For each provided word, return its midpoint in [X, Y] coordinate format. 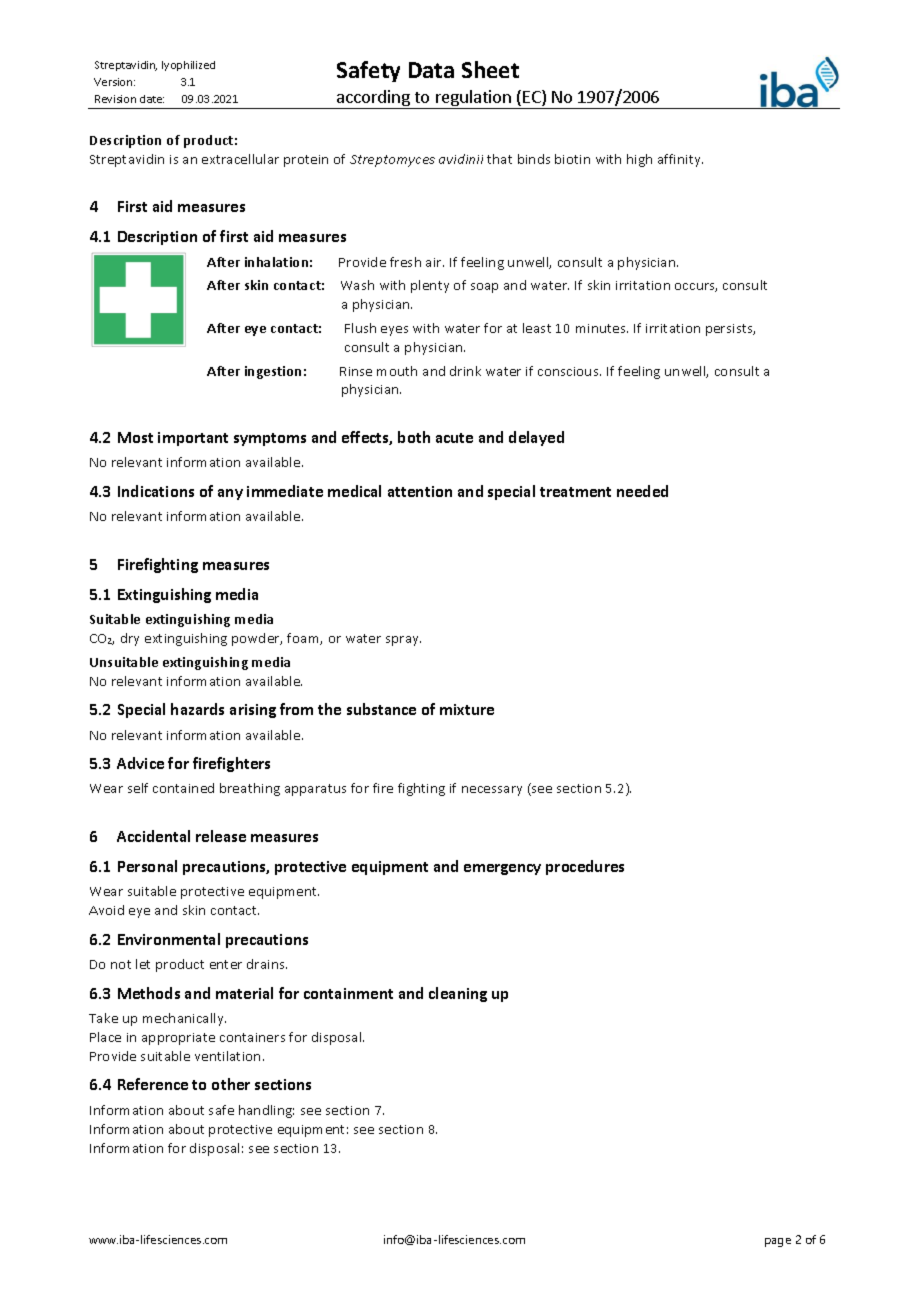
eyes [394, 331]
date [152, 99]
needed [642, 491]
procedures [585, 867]
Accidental [153, 836]
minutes [602, 328]
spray [403, 641]
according [373, 99]
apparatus [315, 790]
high [639, 160]
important [193, 439]
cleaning [458, 994]
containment [348, 993]
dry [130, 639]
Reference [153, 1084]
